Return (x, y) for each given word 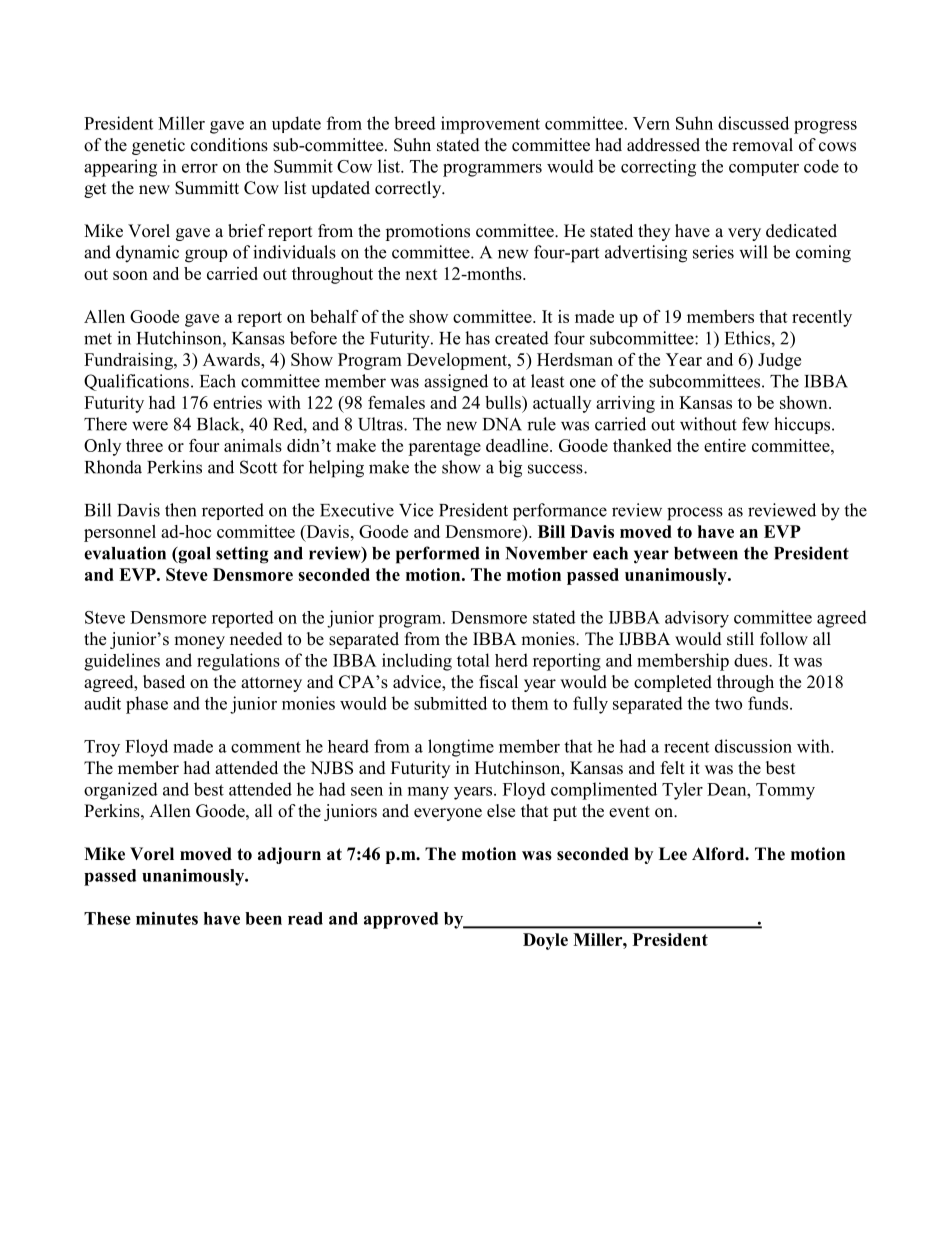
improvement (490, 125)
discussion (753, 746)
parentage (444, 448)
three (144, 445)
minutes (167, 918)
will (753, 252)
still (740, 639)
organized (121, 791)
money (199, 642)
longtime (461, 748)
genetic (158, 146)
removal (762, 145)
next (421, 274)
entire (725, 445)
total (473, 660)
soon (130, 275)
